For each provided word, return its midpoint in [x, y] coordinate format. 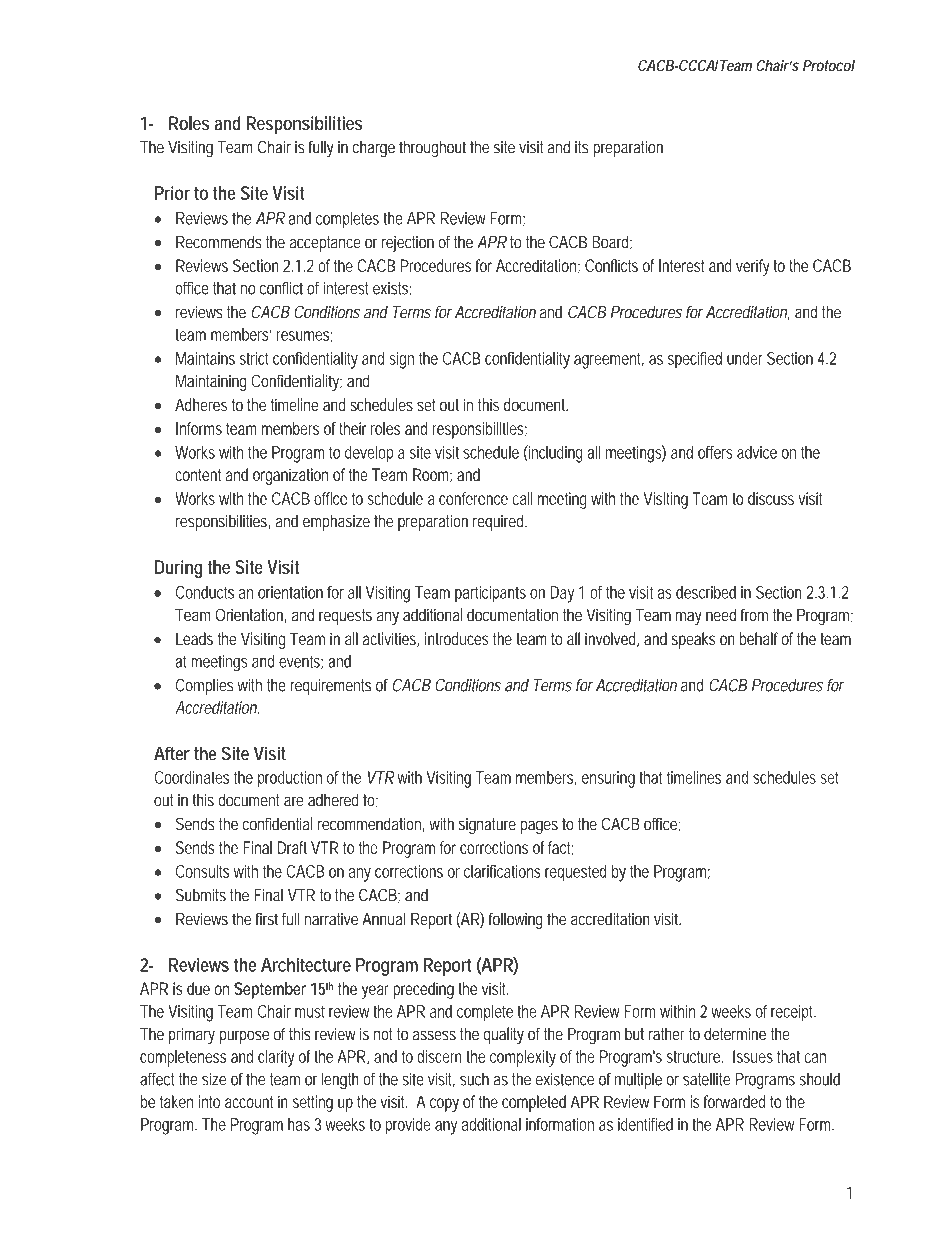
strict [254, 358]
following [516, 920]
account [249, 1102]
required [500, 522]
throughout [432, 149]
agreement [609, 361]
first [267, 919]
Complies [204, 686]
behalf [760, 638]
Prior [172, 193]
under [745, 358]
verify [752, 267]
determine [735, 1034]
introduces [457, 638]
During [179, 569]
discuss [771, 498]
